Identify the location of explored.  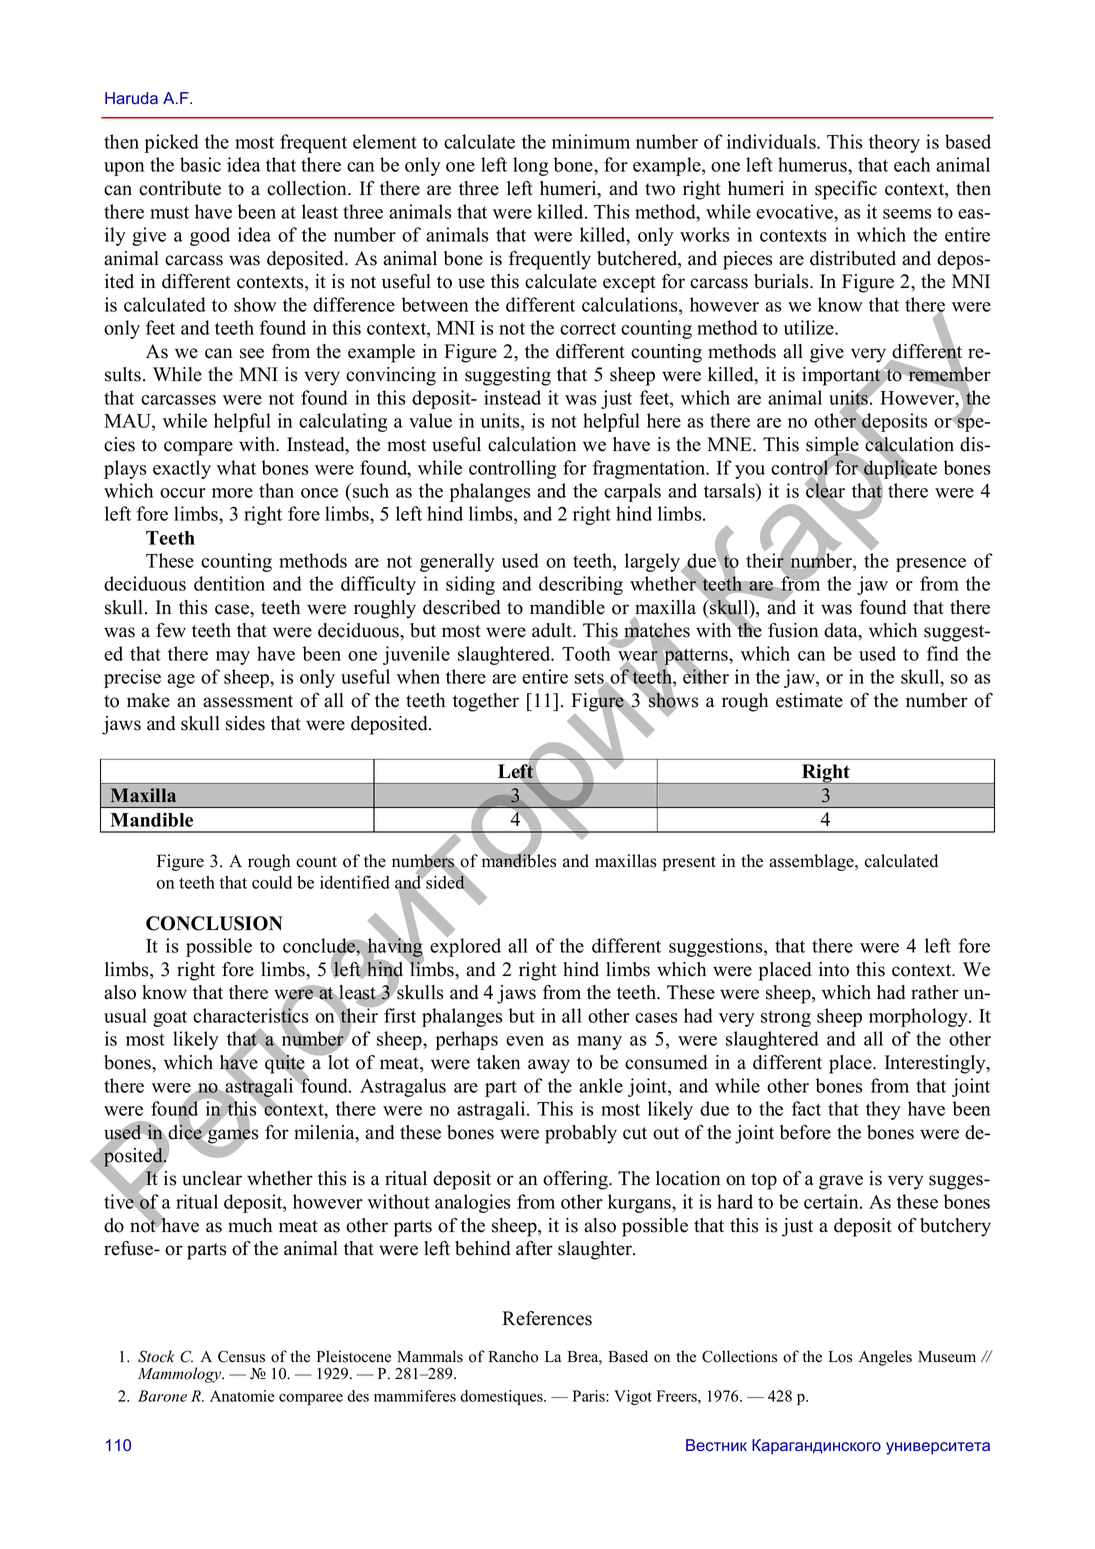
(465, 946).
